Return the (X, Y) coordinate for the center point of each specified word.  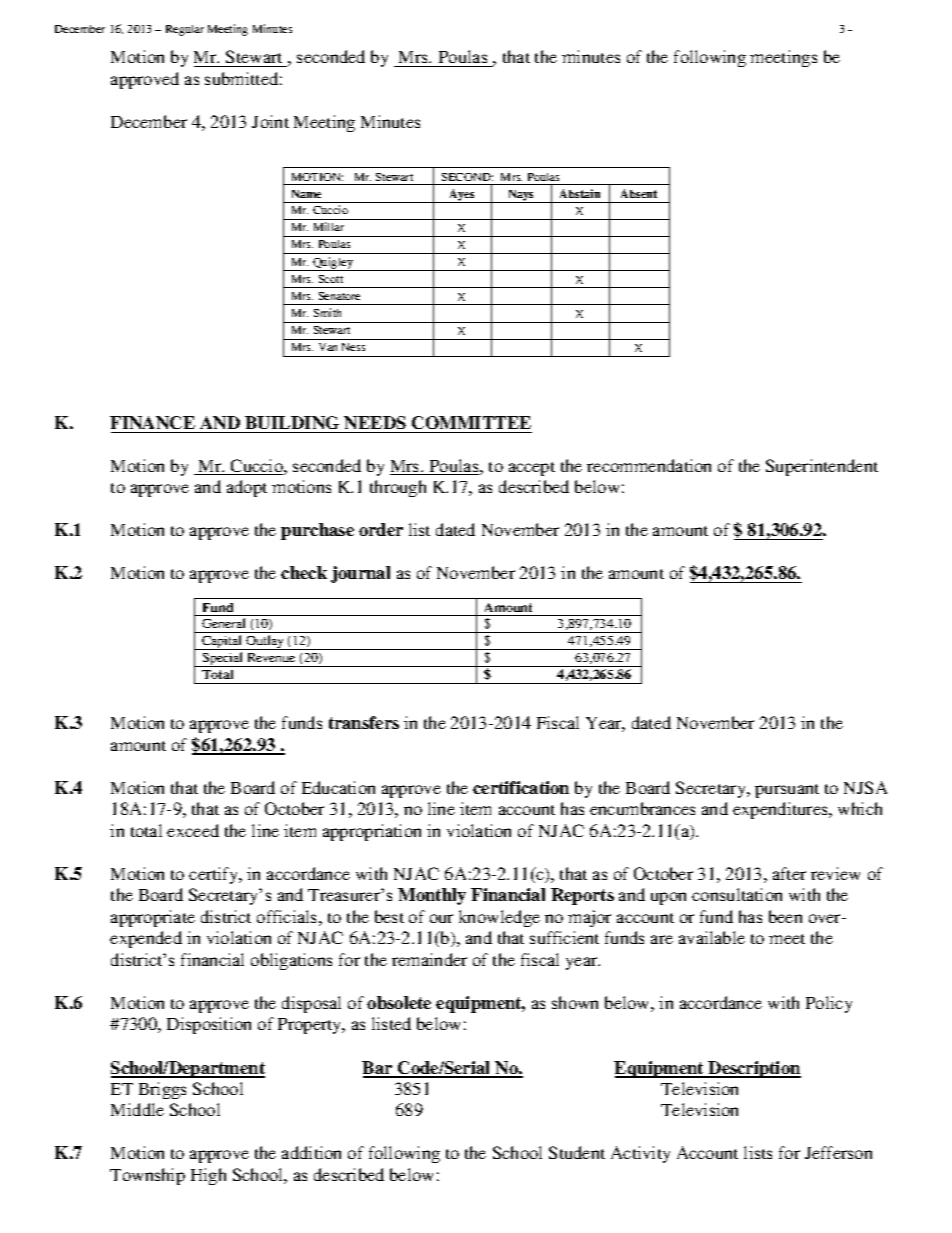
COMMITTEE (471, 422)
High (208, 1176)
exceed (193, 830)
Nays (521, 196)
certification (521, 787)
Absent (639, 193)
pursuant (787, 791)
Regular (185, 30)
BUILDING (292, 422)
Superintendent (822, 467)
